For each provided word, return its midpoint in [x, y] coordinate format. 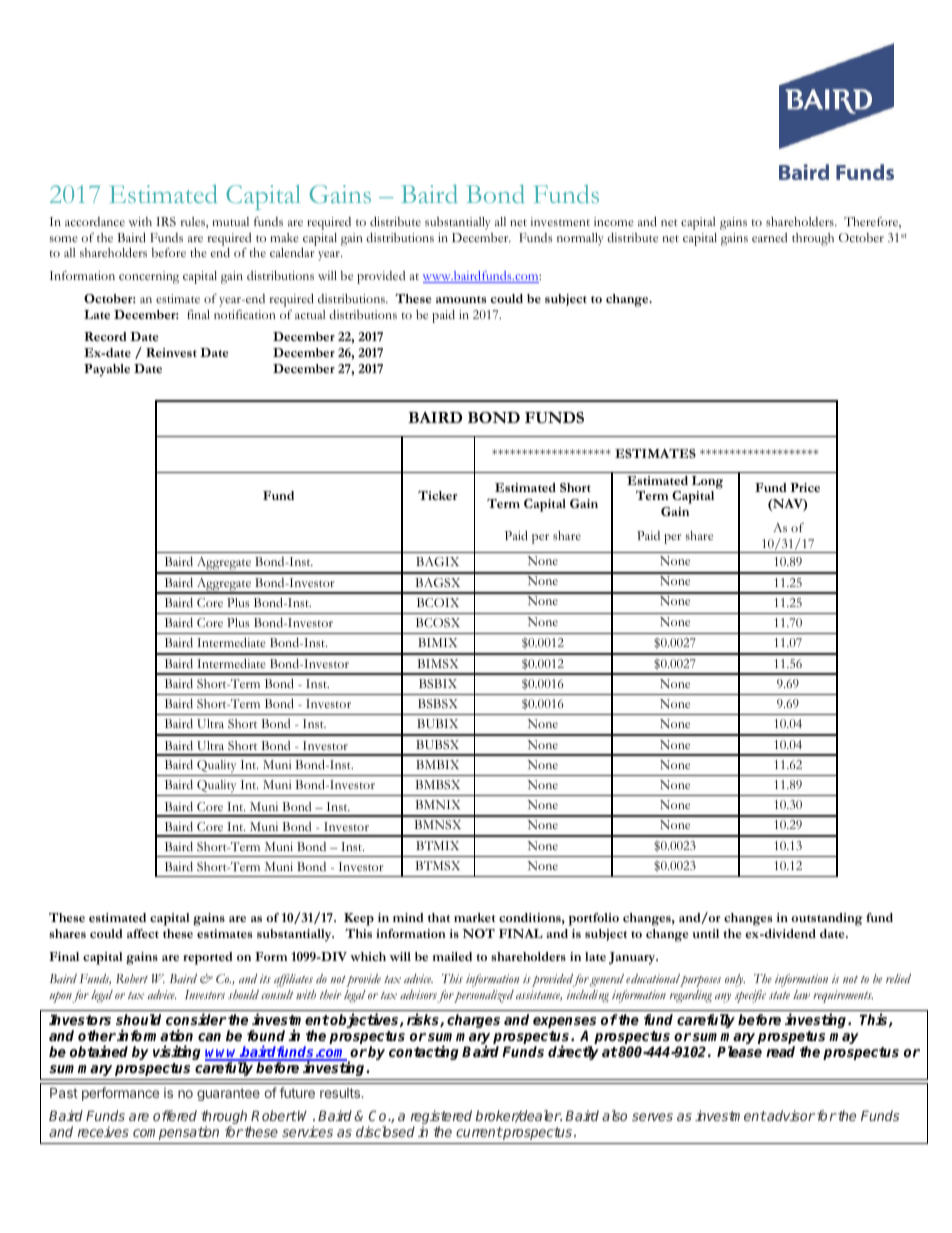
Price [805, 487]
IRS [166, 222]
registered [441, 1118]
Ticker [437, 495]
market [474, 917]
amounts [461, 299]
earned [769, 237]
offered [175, 1115]
